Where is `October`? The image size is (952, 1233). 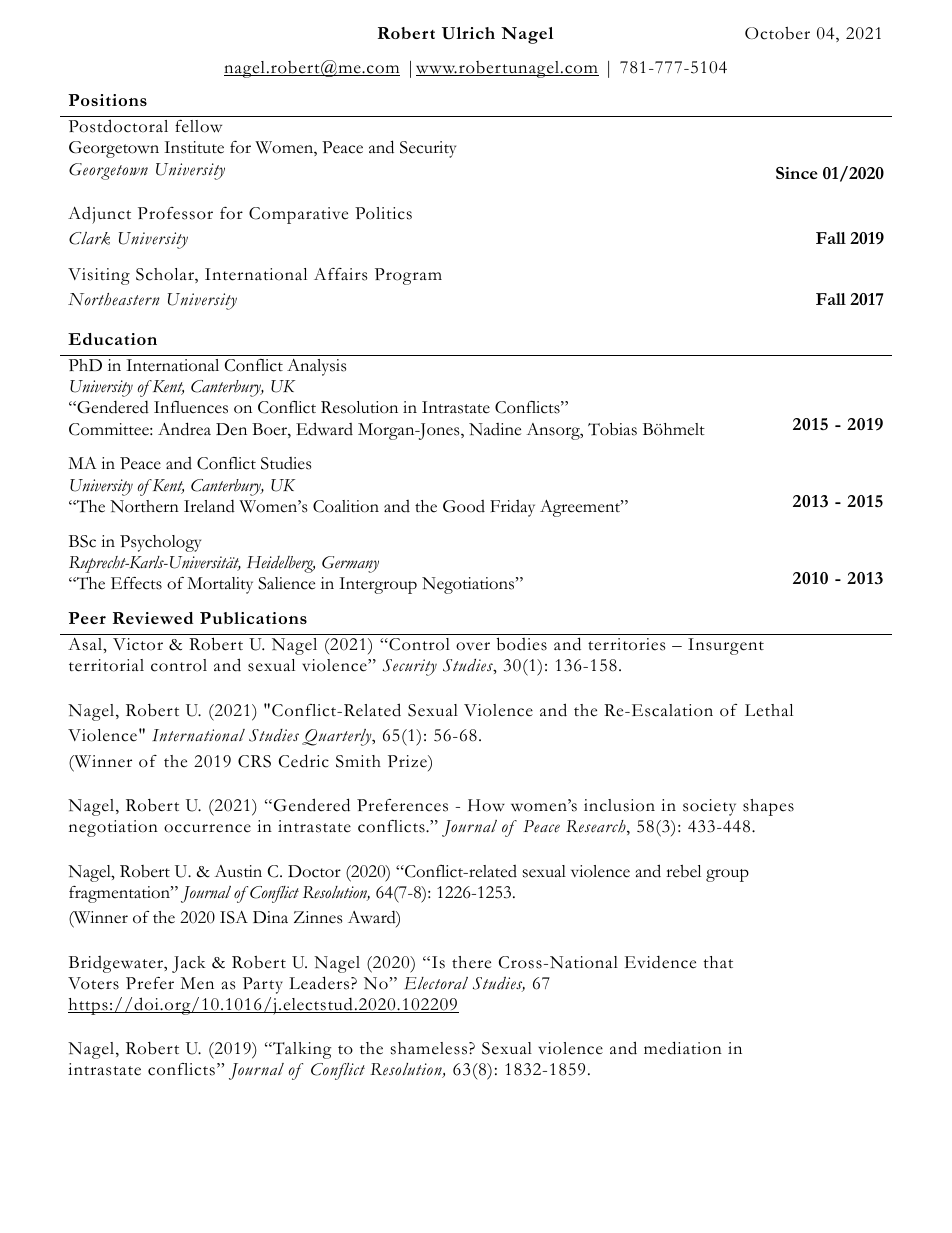 October is located at coordinates (777, 33).
